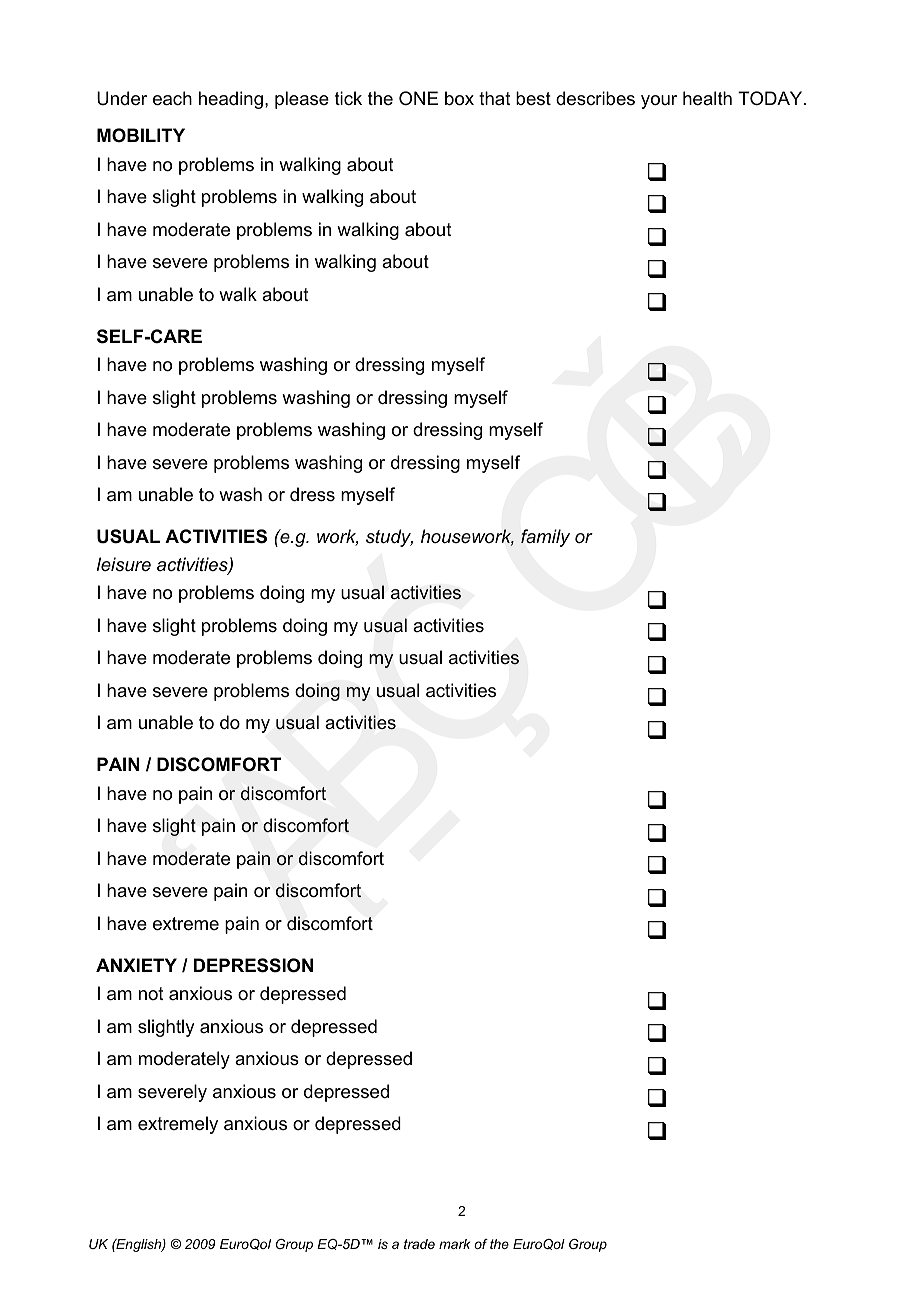 The width and height of the screenshot is (924, 1308). Describe the element at coordinates (771, 98) in the screenshot. I see `TODAY` at that location.
